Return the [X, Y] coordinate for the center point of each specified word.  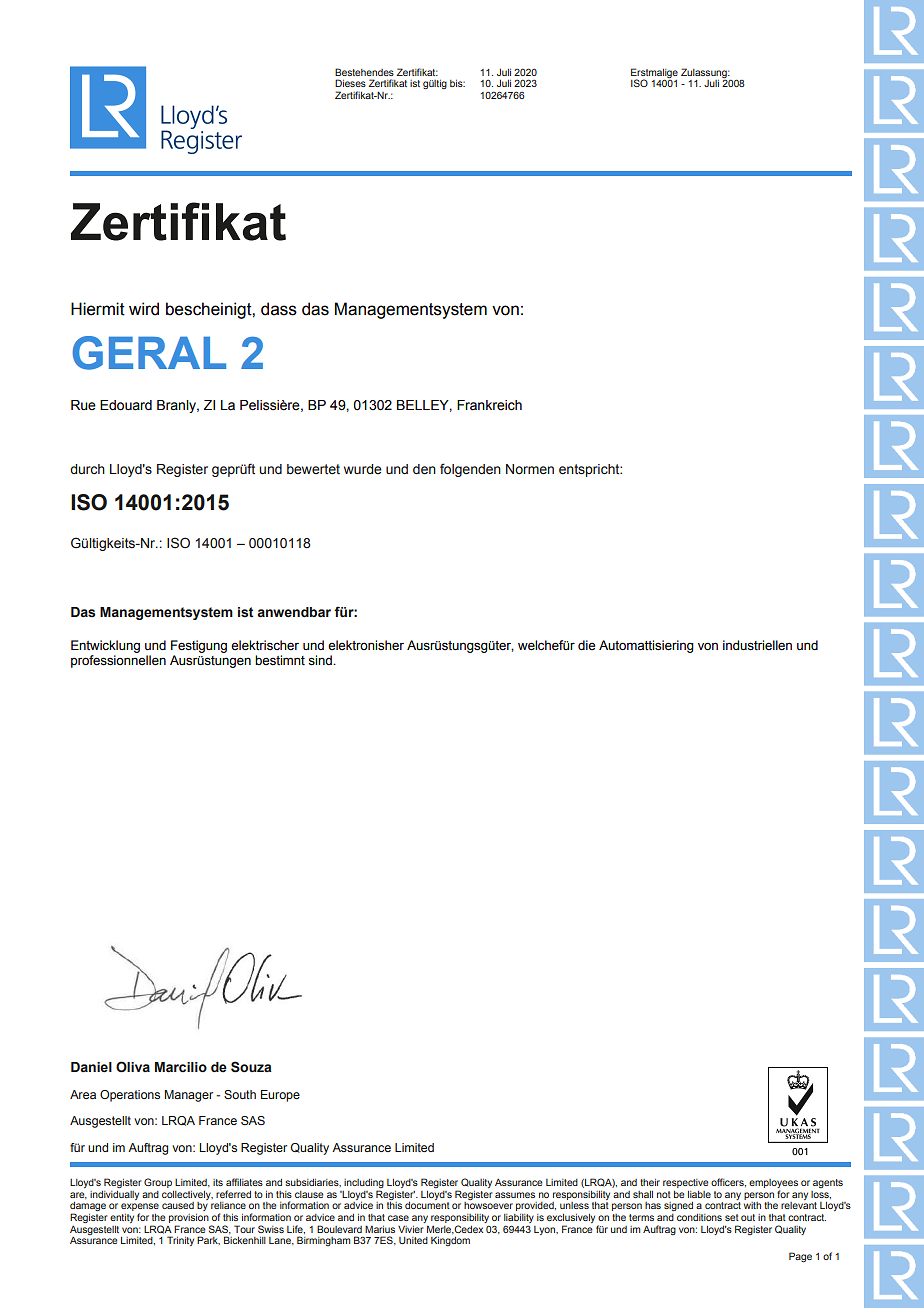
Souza [251, 1067]
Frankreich [489, 405]
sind [321, 660]
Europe [280, 1096]
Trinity [180, 1241]
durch [87, 469]
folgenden [470, 470]
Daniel [91, 1067]
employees [773, 1185]
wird [144, 309]
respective [686, 1183]
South [240, 1094]
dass [279, 309]
